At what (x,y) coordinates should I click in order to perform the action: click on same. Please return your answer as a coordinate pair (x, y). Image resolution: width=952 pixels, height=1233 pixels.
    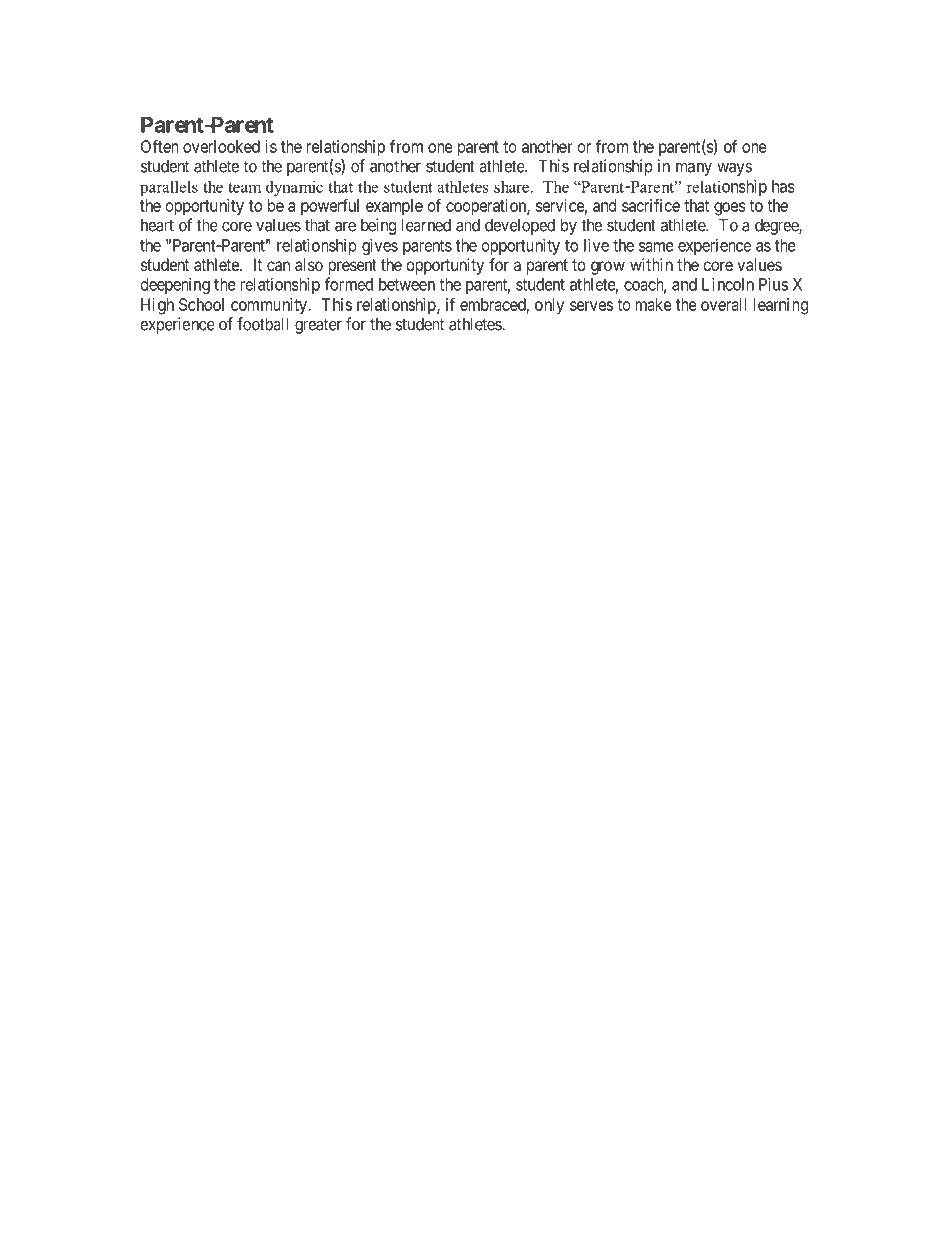
    Looking at the image, I should click on (656, 247).
